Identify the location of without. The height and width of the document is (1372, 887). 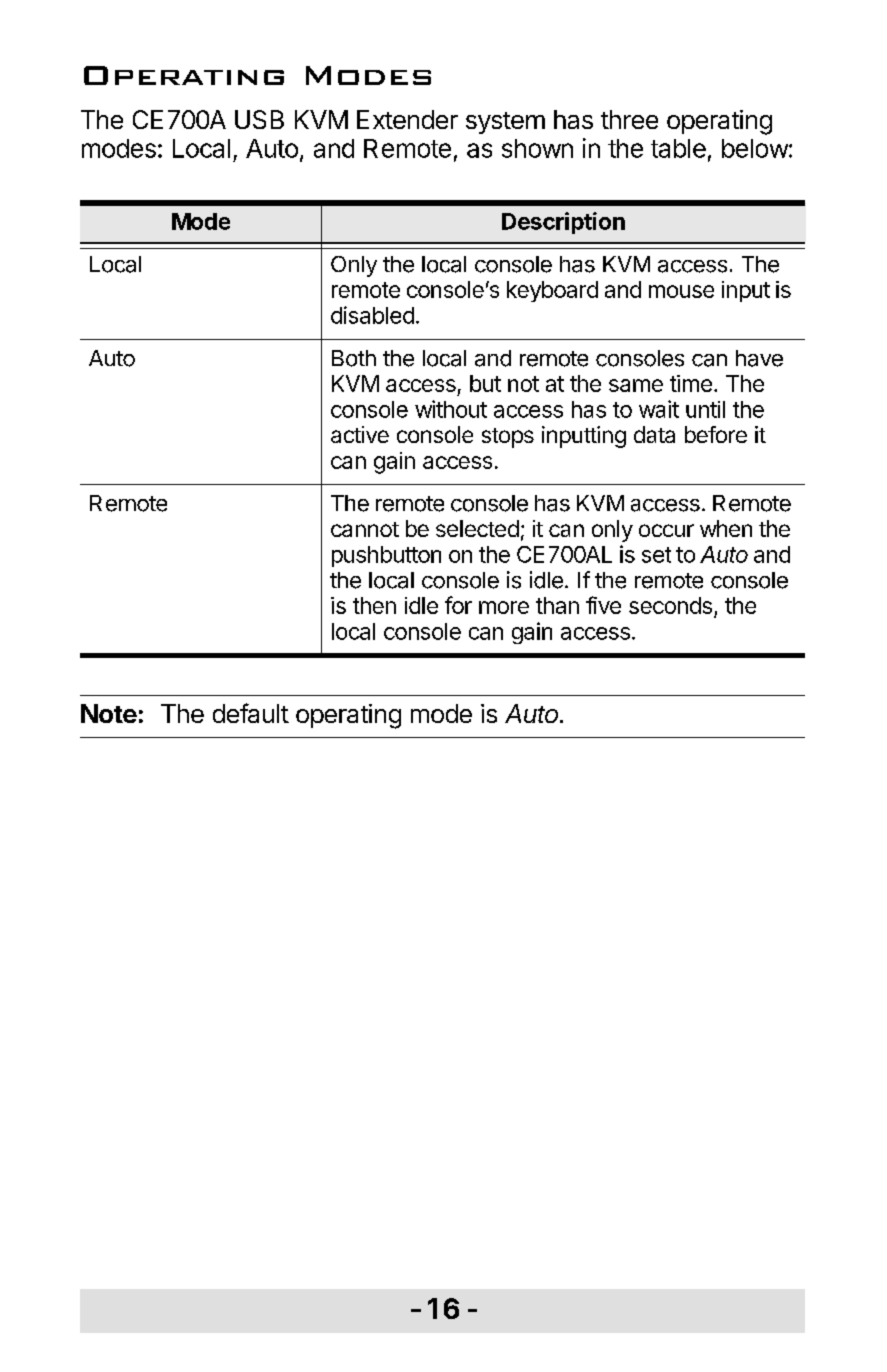
(451, 409).
